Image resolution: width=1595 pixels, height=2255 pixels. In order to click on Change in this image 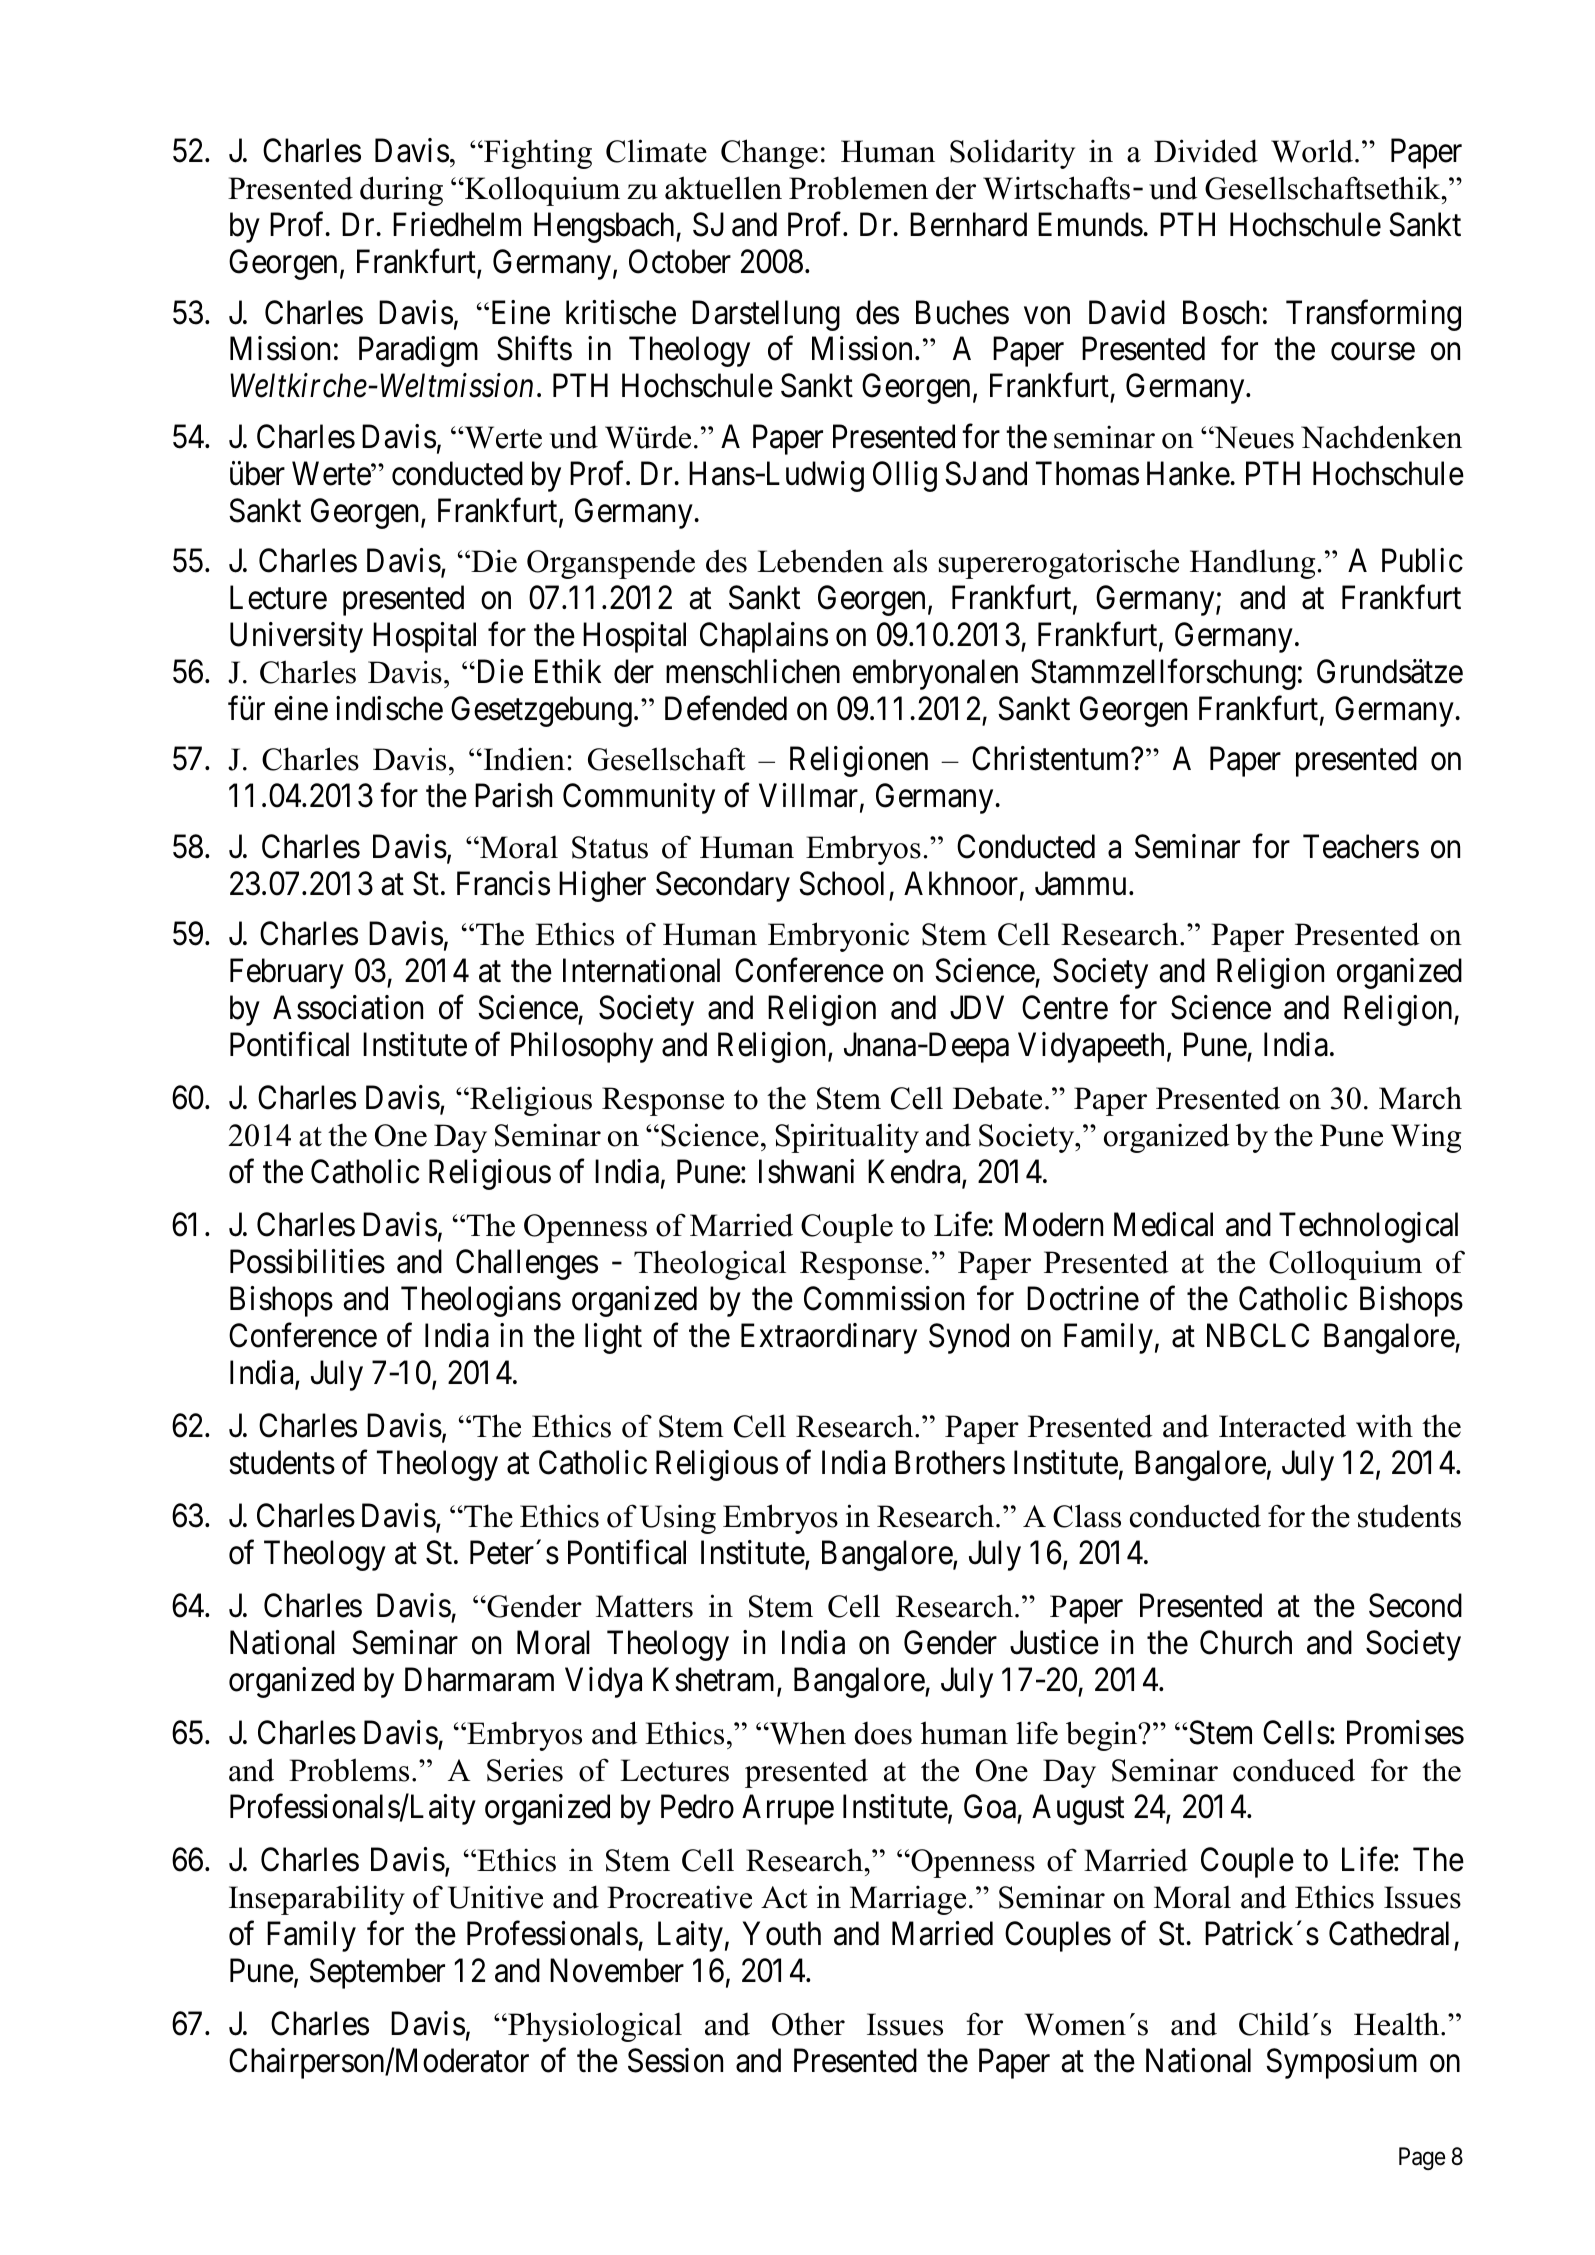, I will do `click(769, 154)`.
